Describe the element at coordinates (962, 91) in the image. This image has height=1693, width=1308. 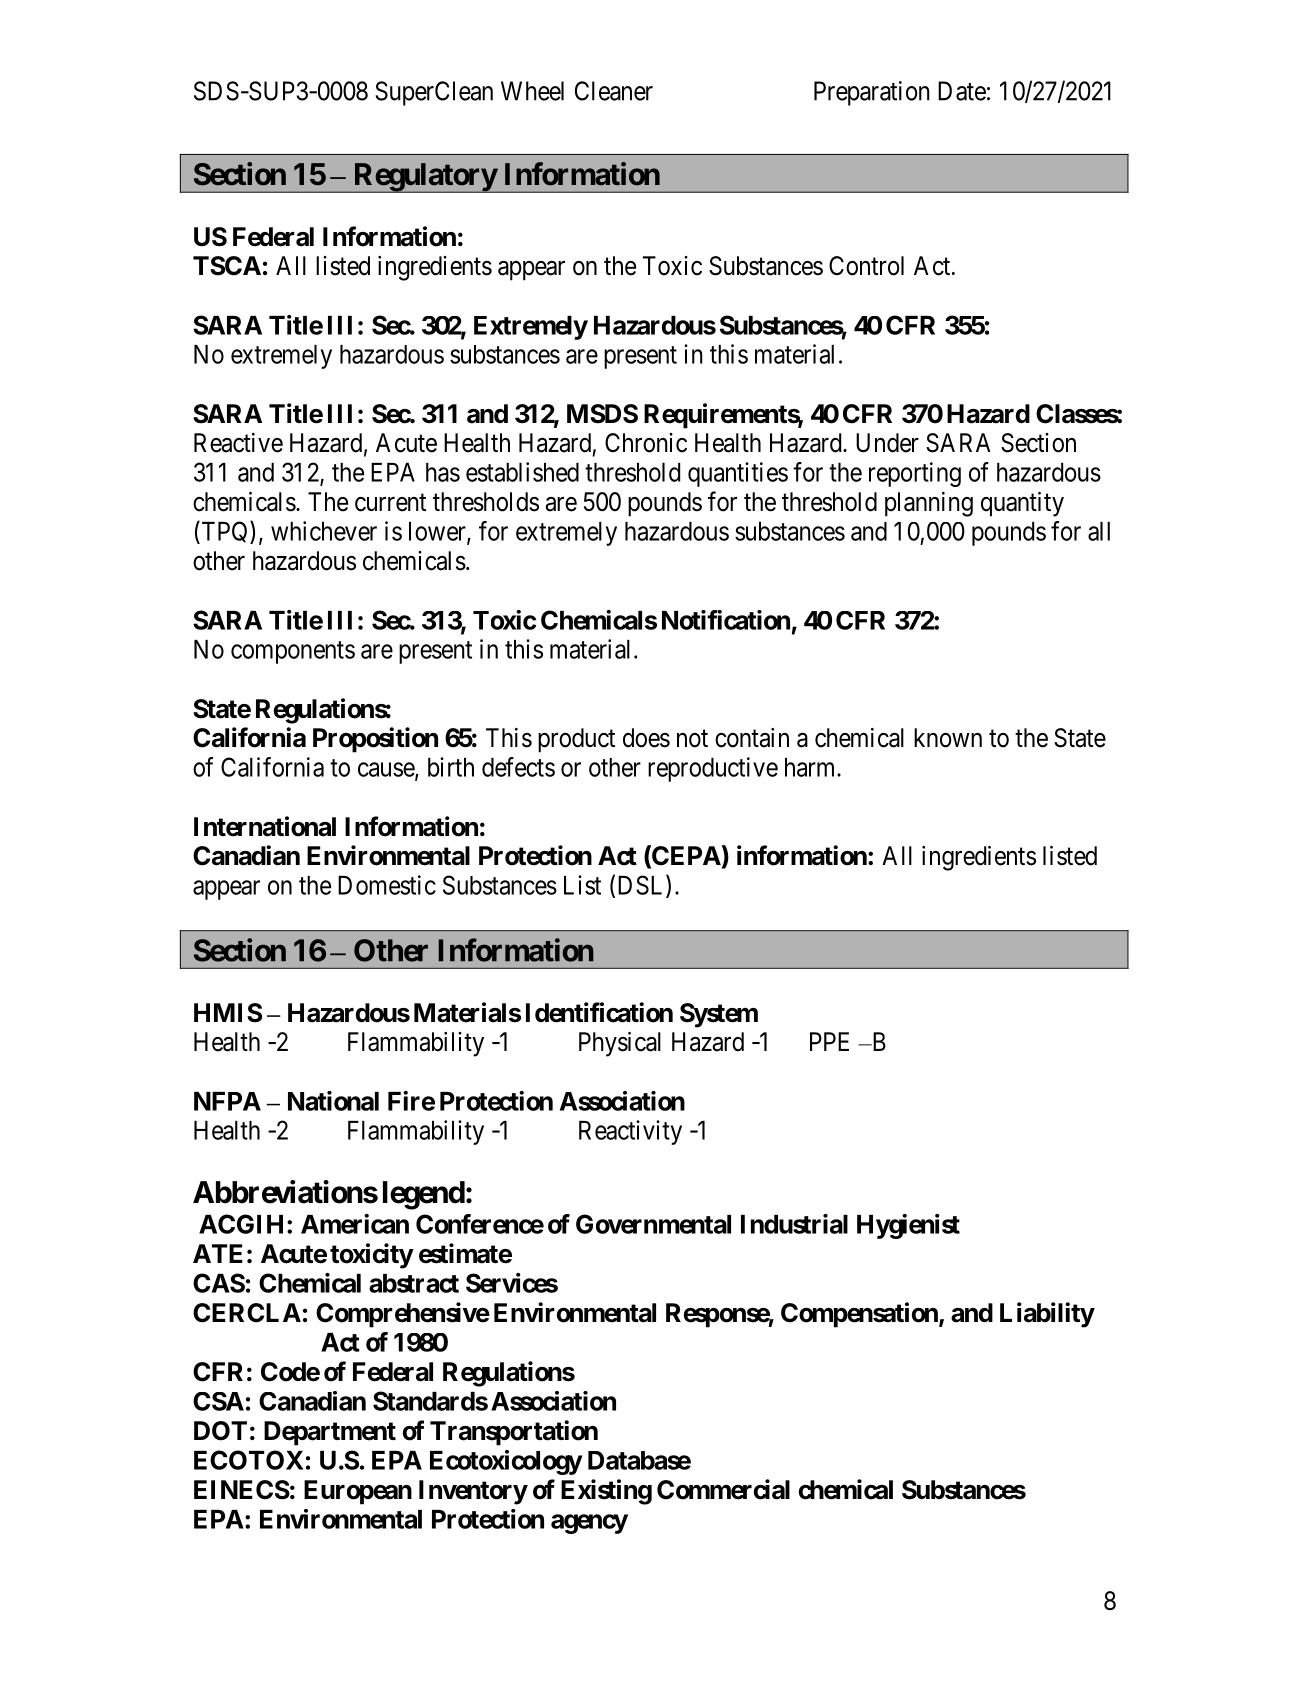
I see `Date` at that location.
